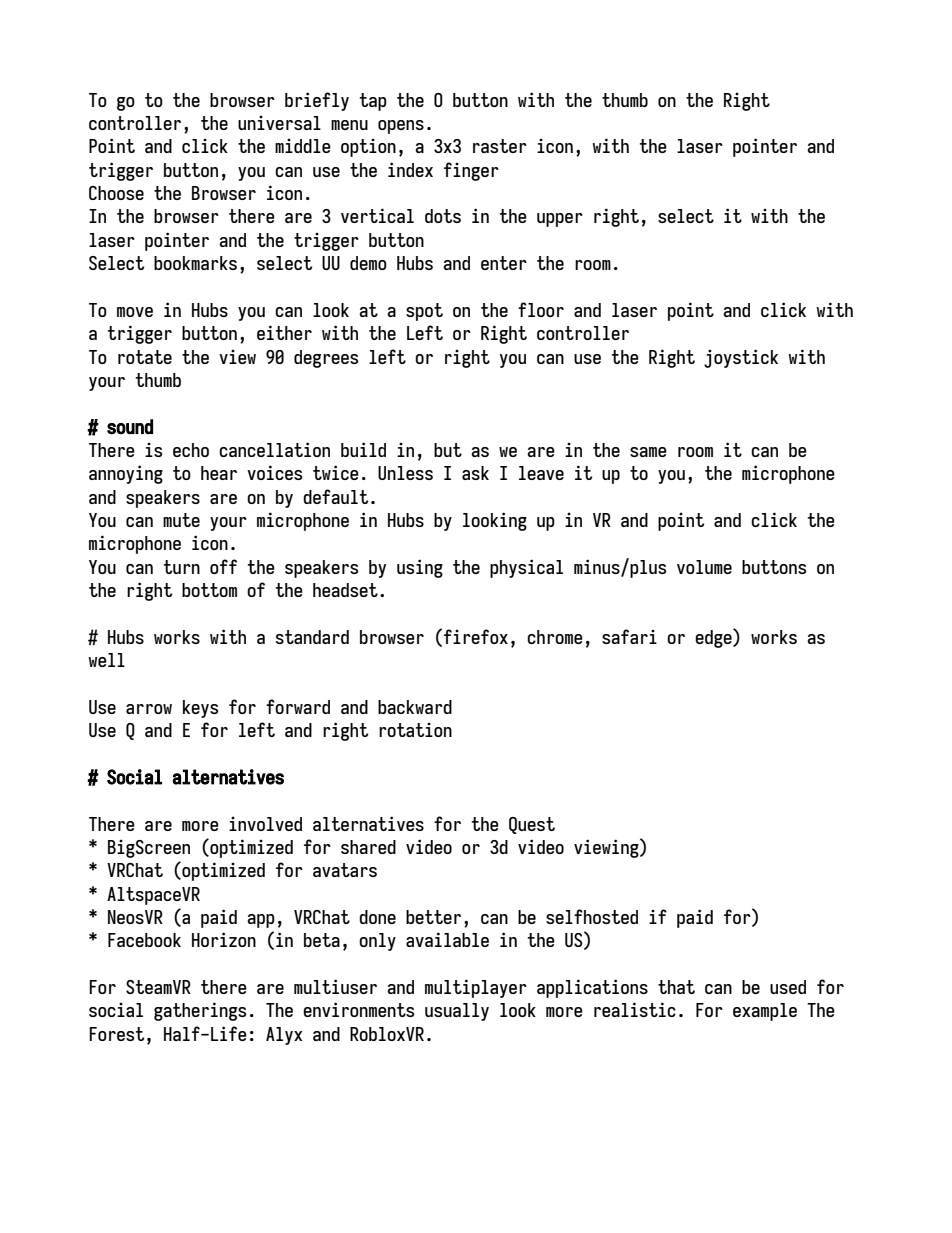 Image resolution: width=952 pixels, height=1233 pixels. I want to click on shared, so click(368, 847).
